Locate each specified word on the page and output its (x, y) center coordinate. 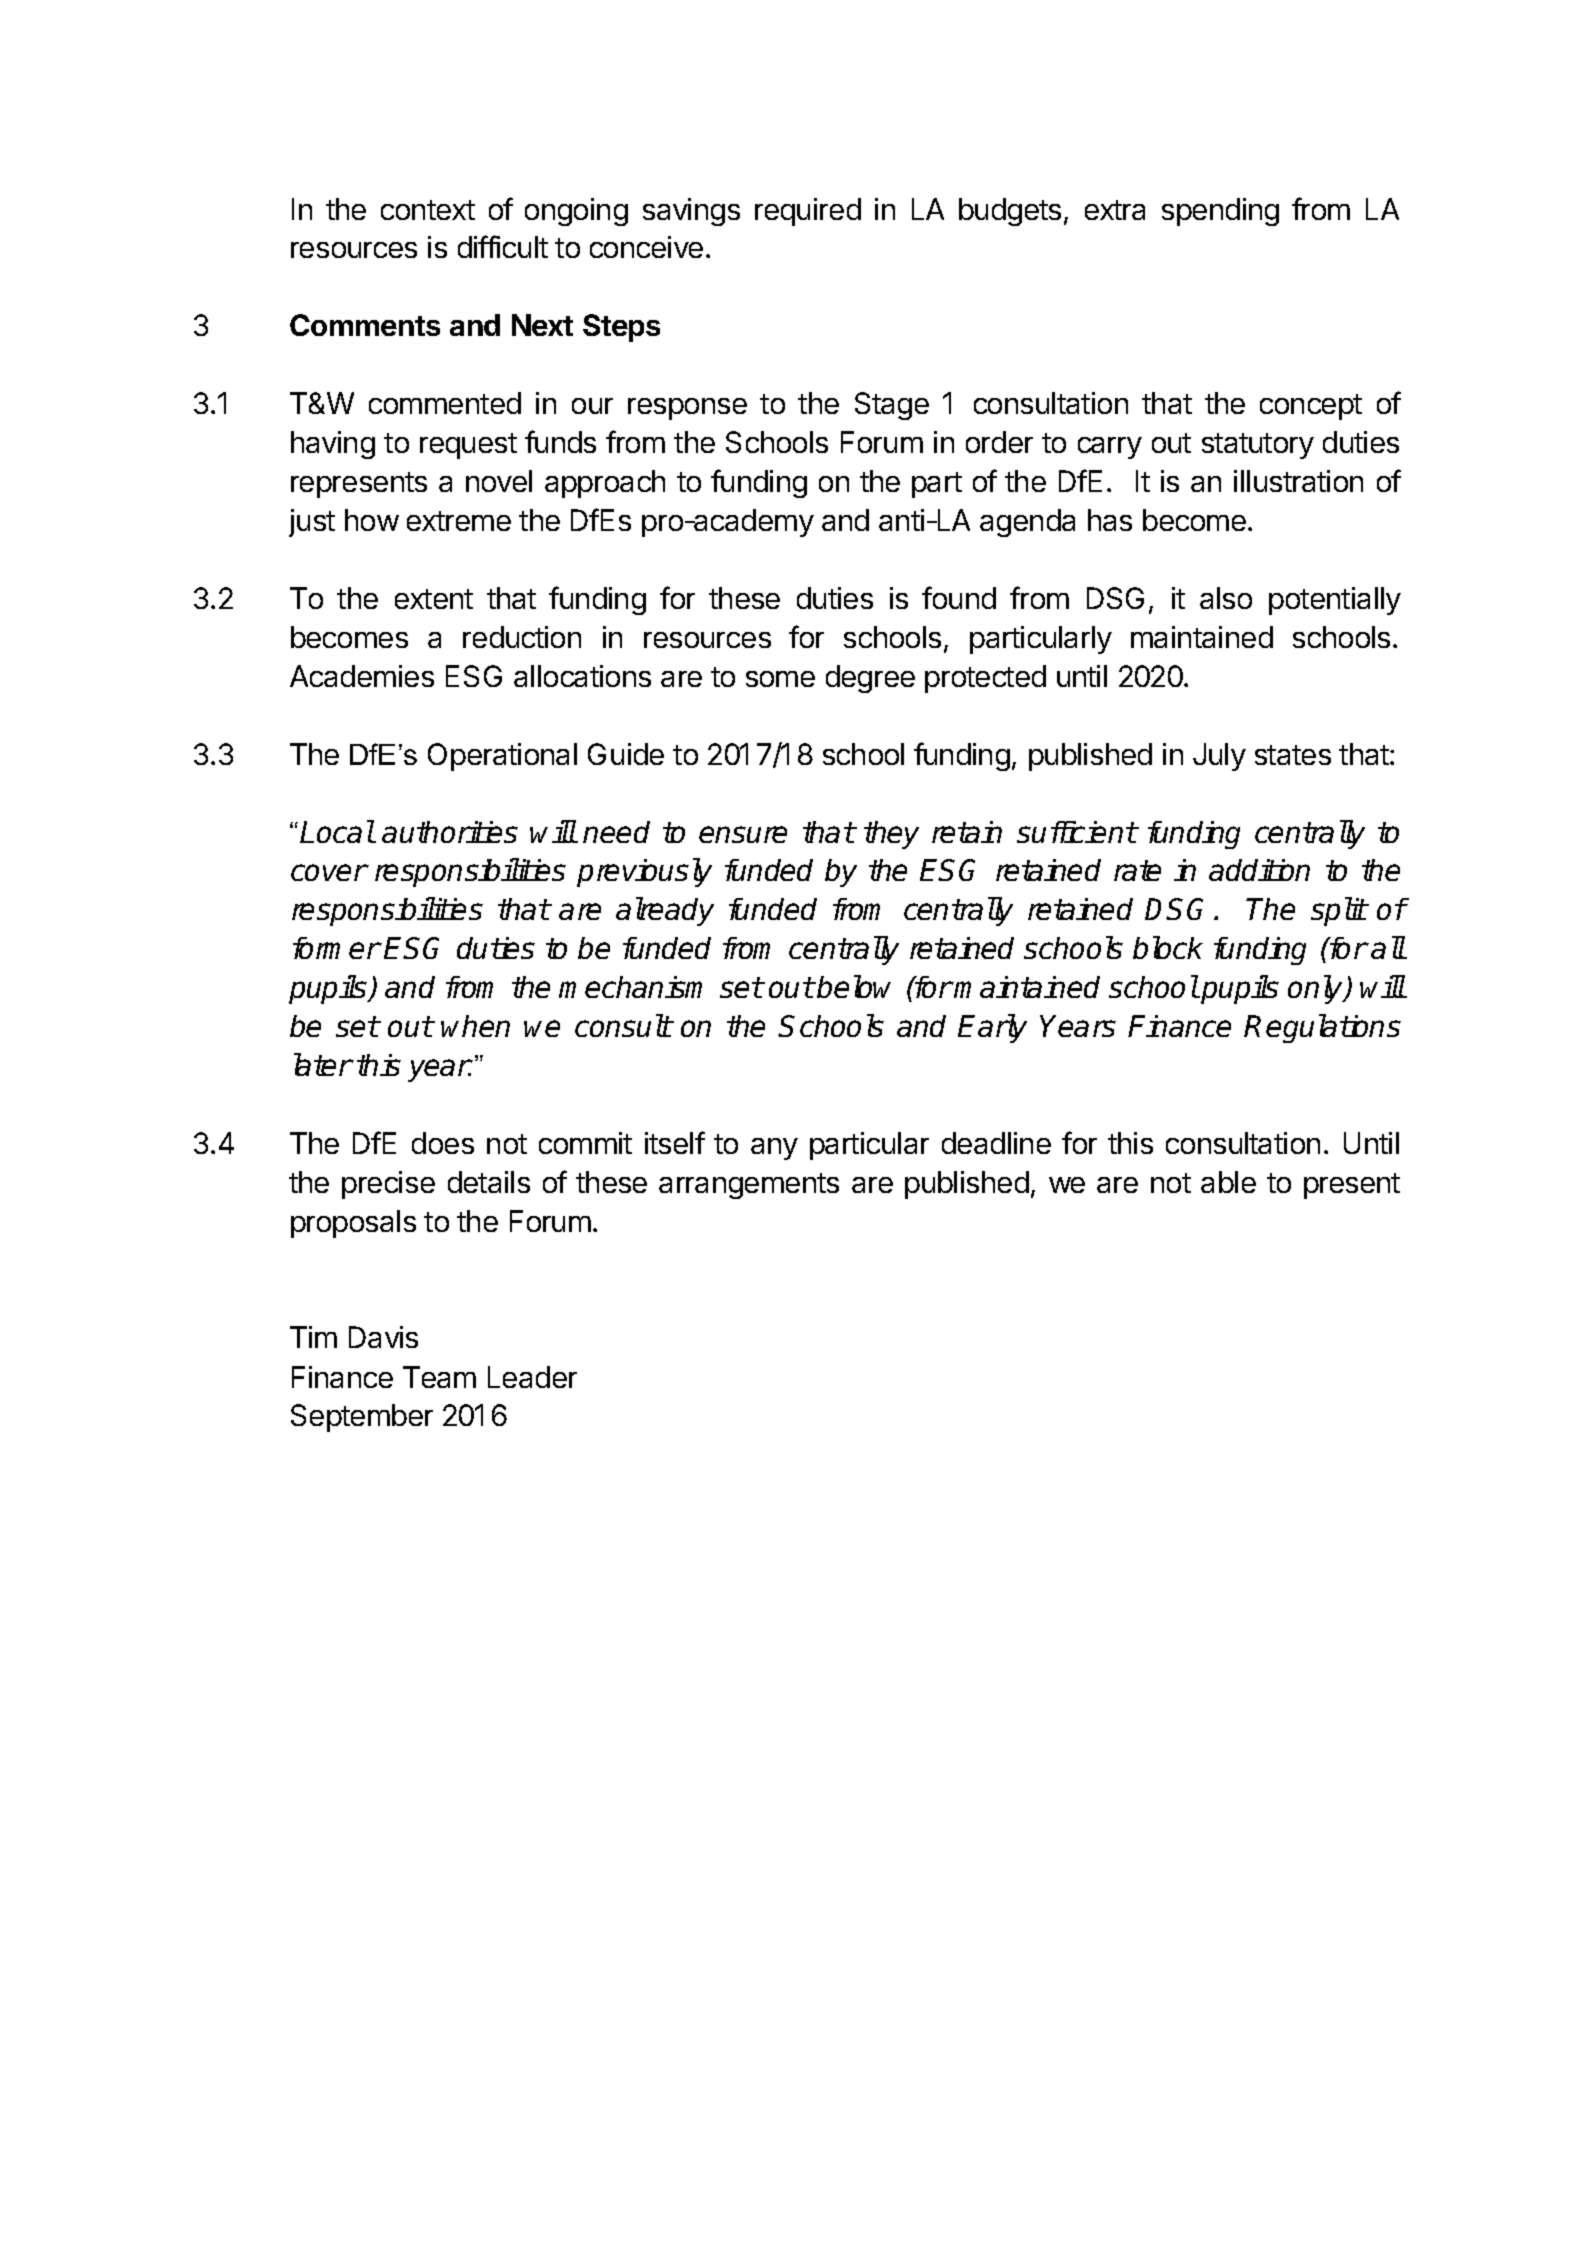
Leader (532, 1377)
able (1228, 1182)
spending (1220, 212)
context (428, 210)
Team (439, 1377)
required (808, 212)
